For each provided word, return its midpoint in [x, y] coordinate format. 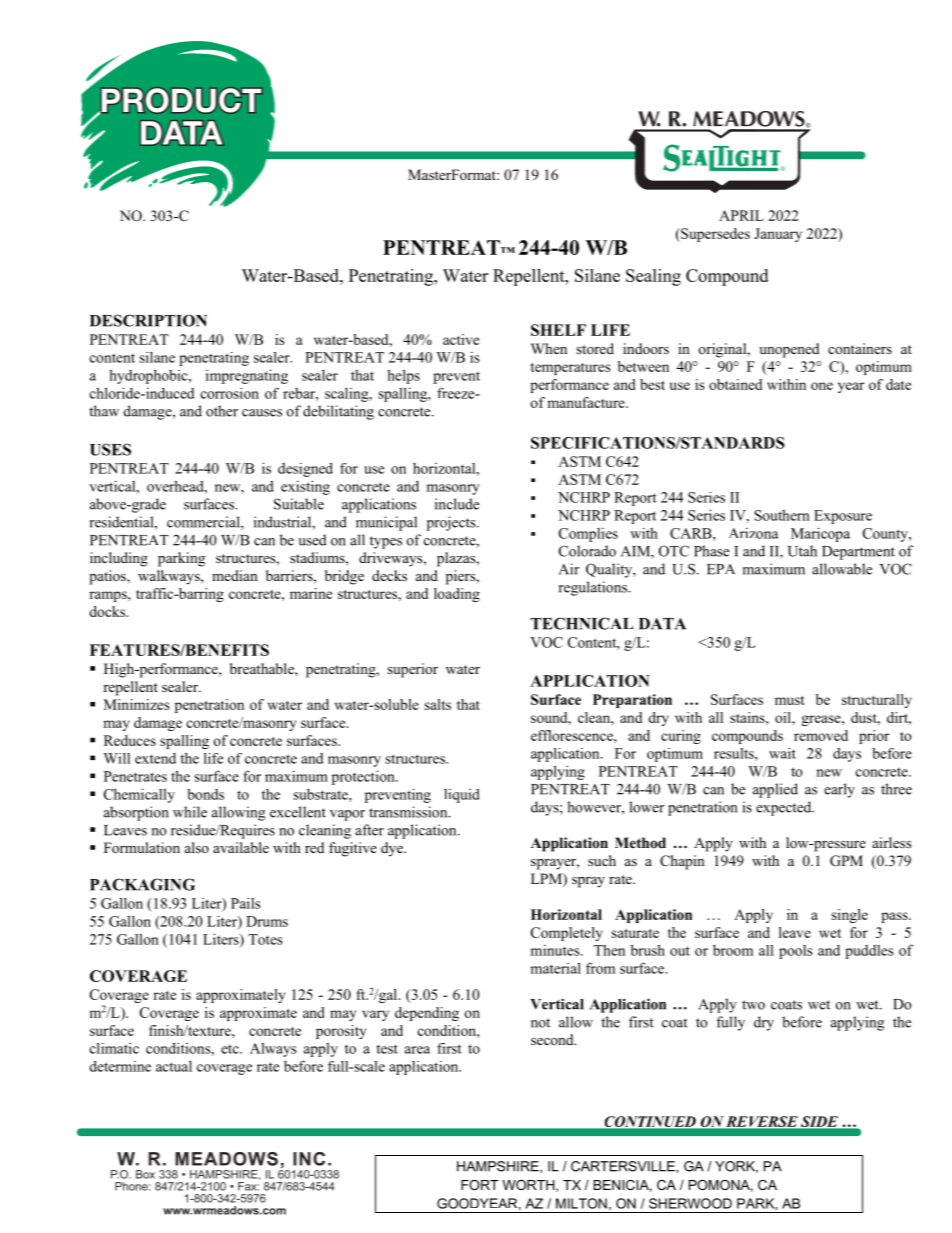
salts [437, 704]
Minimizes [136, 704]
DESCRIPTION [148, 320]
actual [174, 1066]
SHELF [558, 330]
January [778, 235]
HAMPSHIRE [499, 1167]
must [790, 700]
